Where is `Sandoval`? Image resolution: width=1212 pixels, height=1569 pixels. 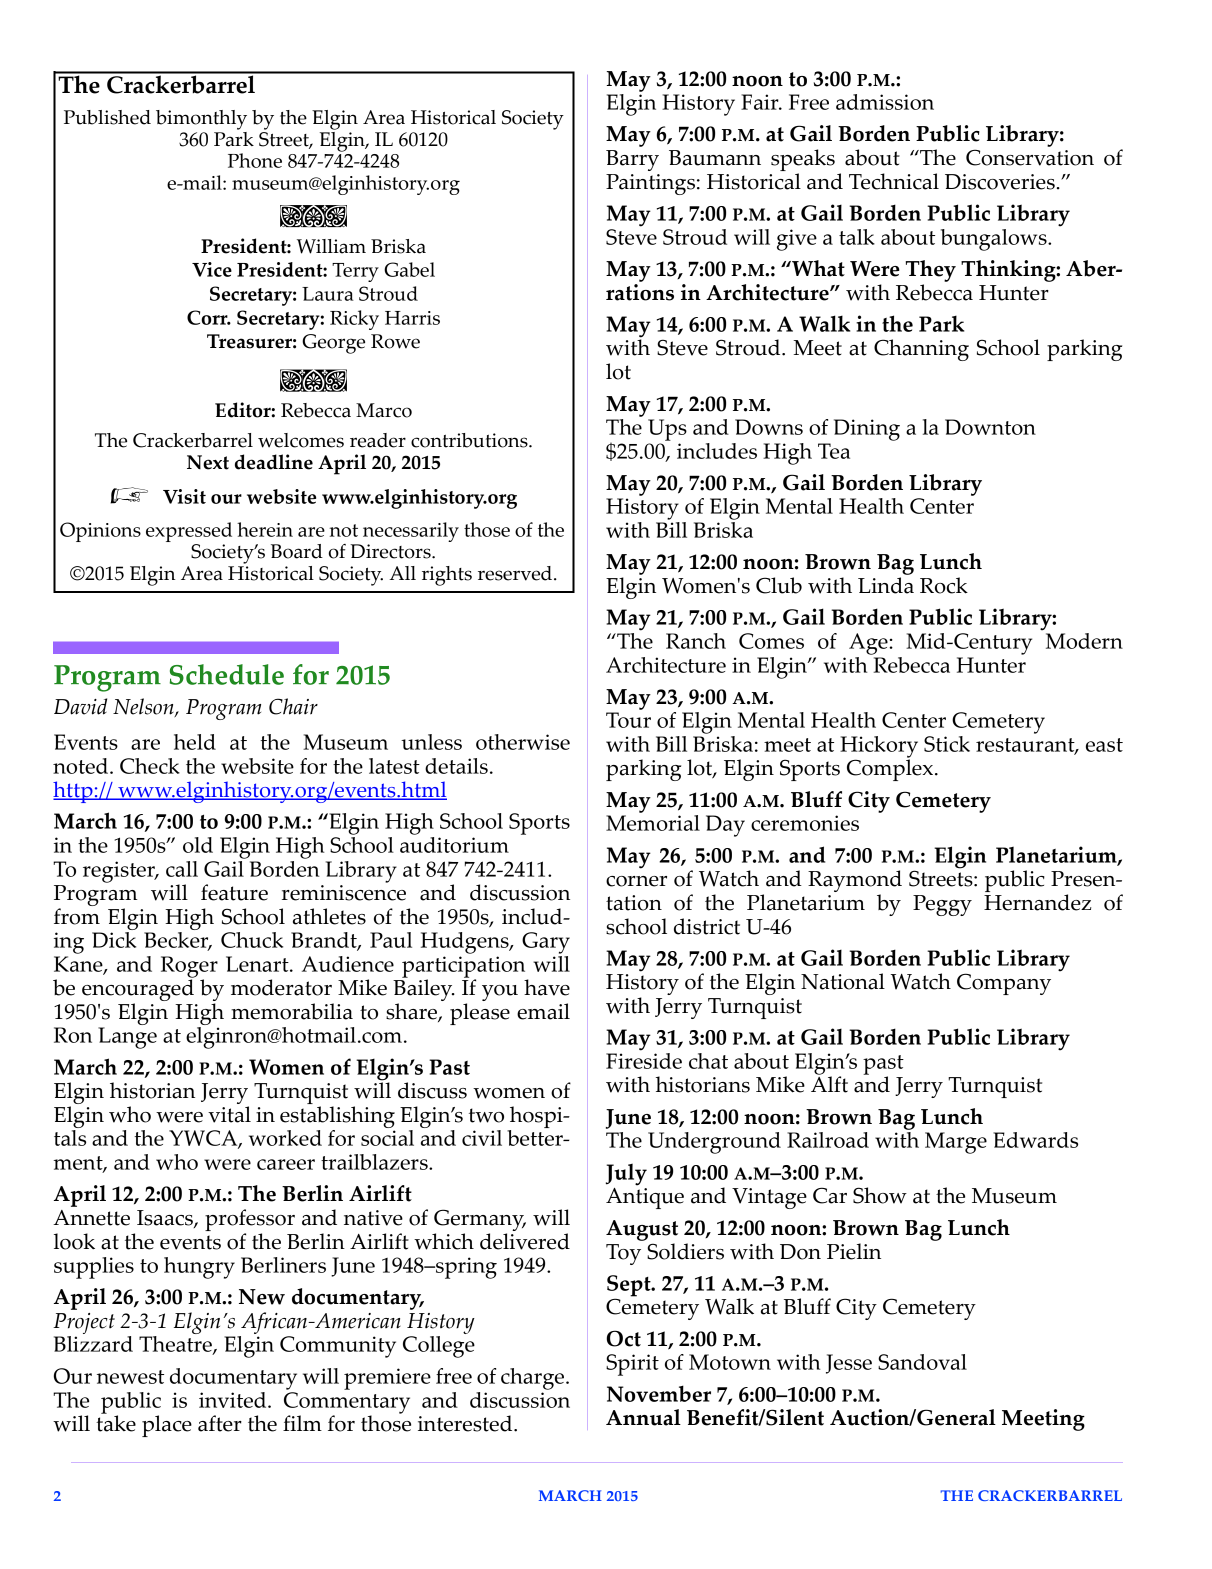 Sandoval is located at coordinates (922, 1362).
